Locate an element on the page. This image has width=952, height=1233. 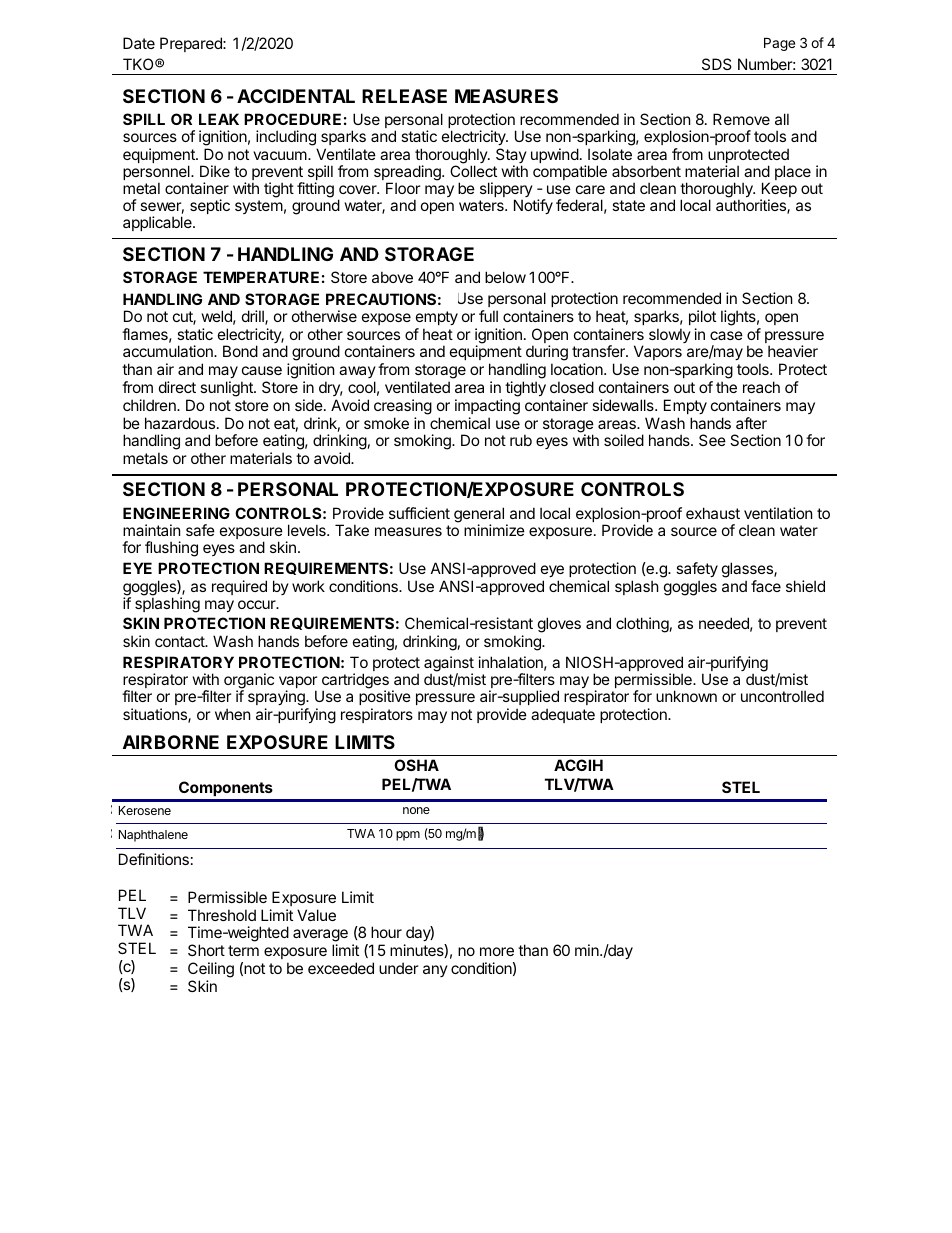
more is located at coordinates (497, 951).
